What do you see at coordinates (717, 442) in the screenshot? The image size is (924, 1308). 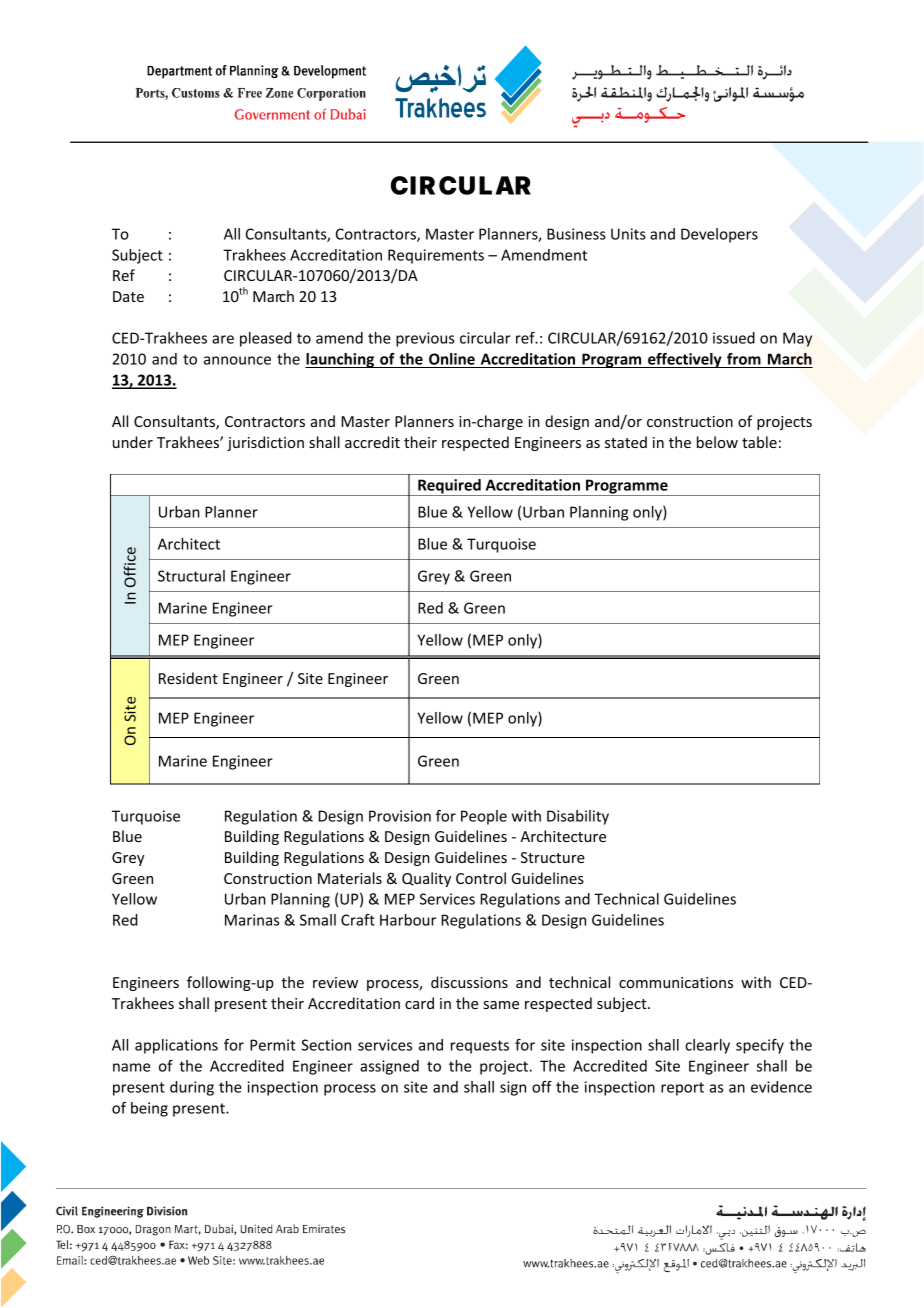 I see `below` at bounding box center [717, 442].
